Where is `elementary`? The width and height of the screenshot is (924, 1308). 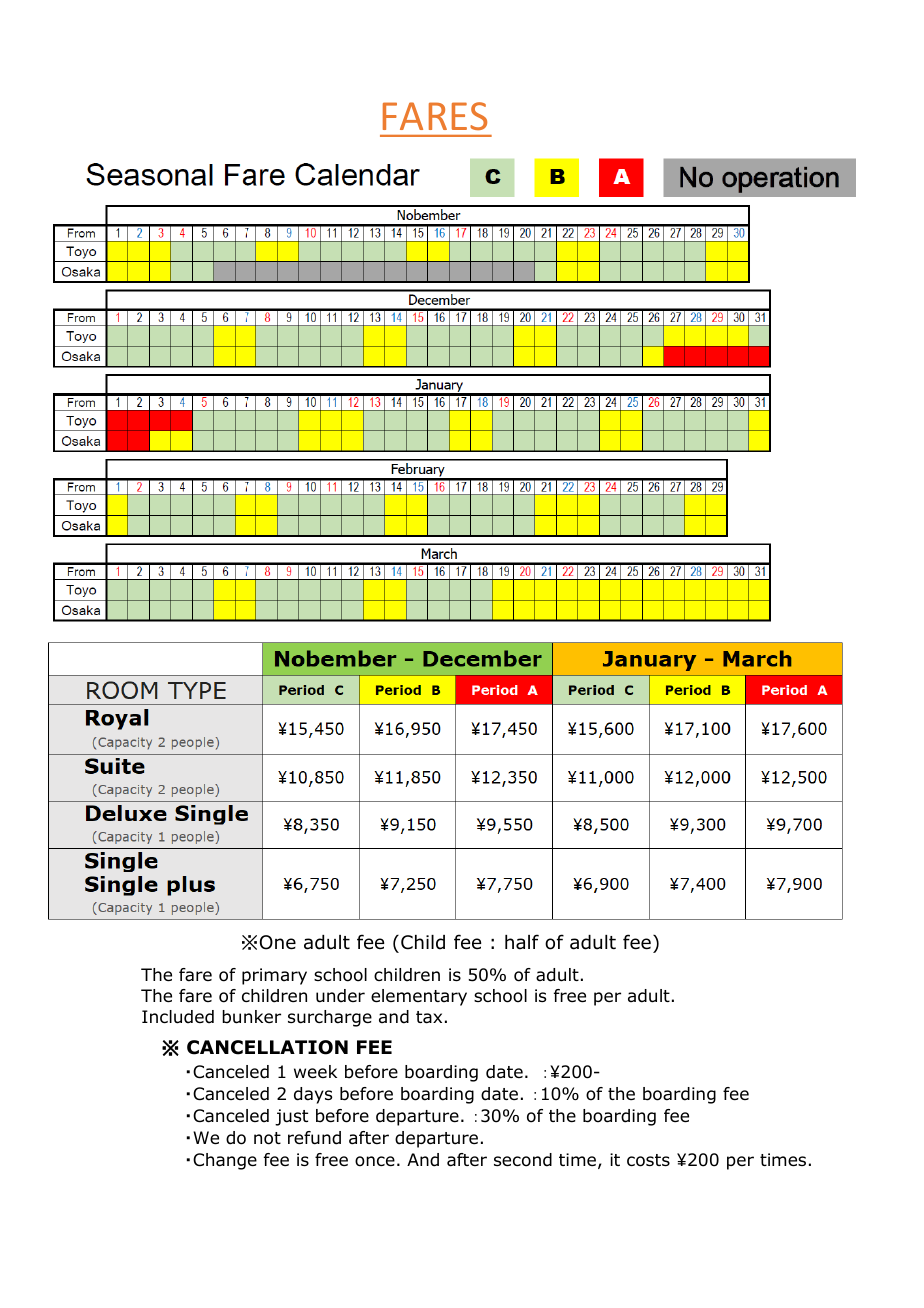
elementary is located at coordinates (419, 997).
